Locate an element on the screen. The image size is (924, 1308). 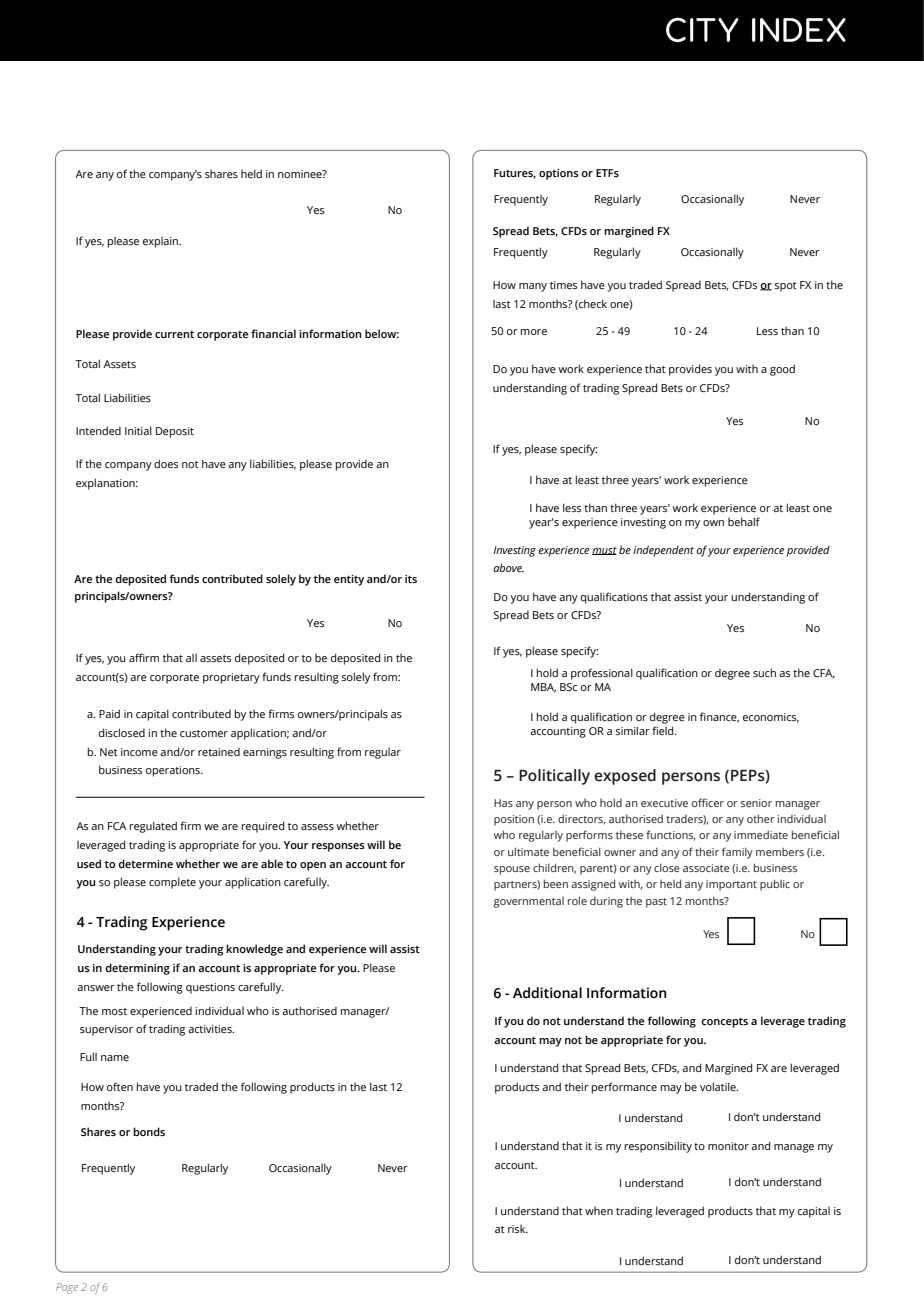
concepts is located at coordinates (724, 1022).
